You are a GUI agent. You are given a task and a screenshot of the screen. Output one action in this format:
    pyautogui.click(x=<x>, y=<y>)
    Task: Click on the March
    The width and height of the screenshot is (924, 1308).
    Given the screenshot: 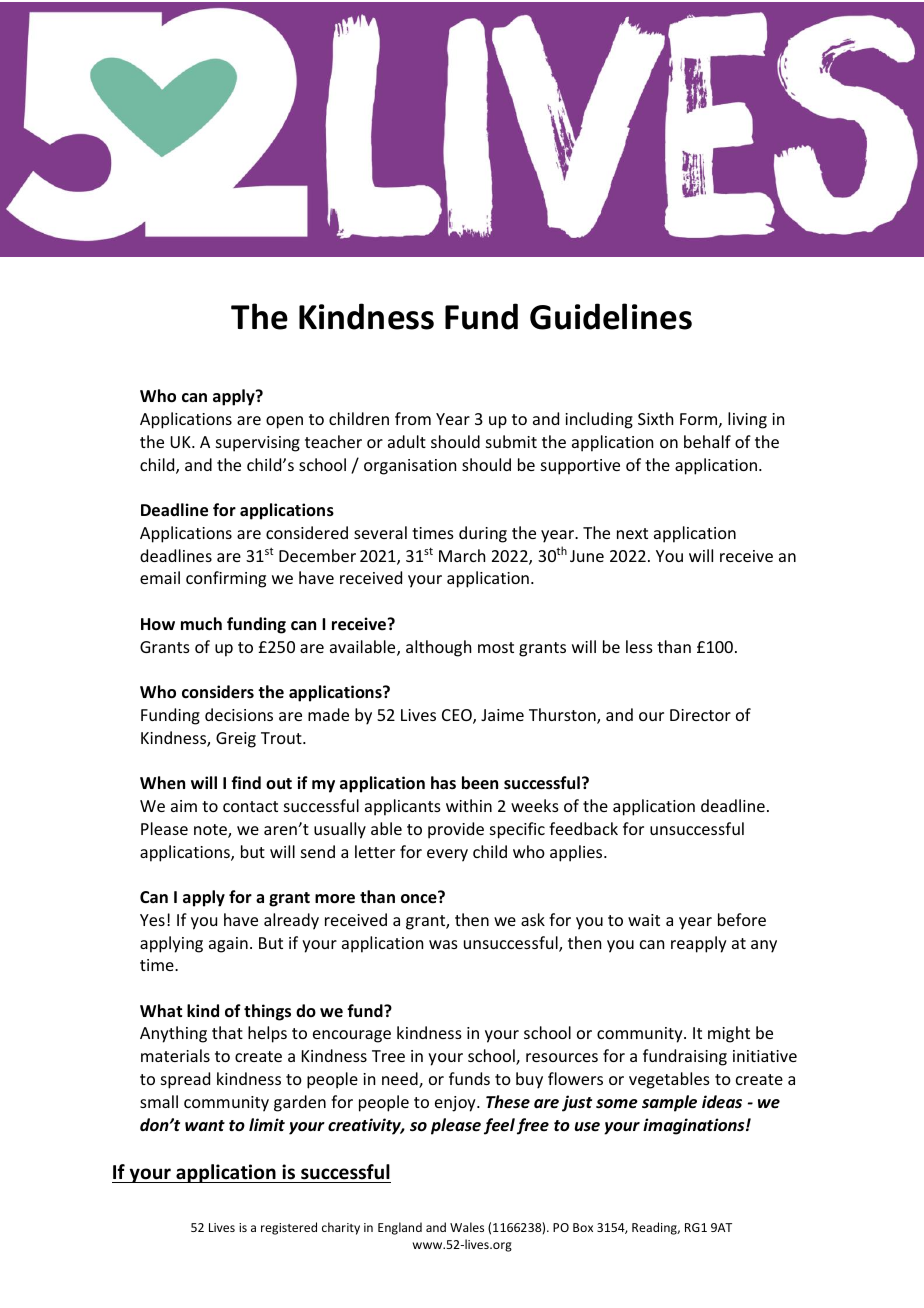 What is the action you would take?
    pyautogui.click(x=462, y=555)
